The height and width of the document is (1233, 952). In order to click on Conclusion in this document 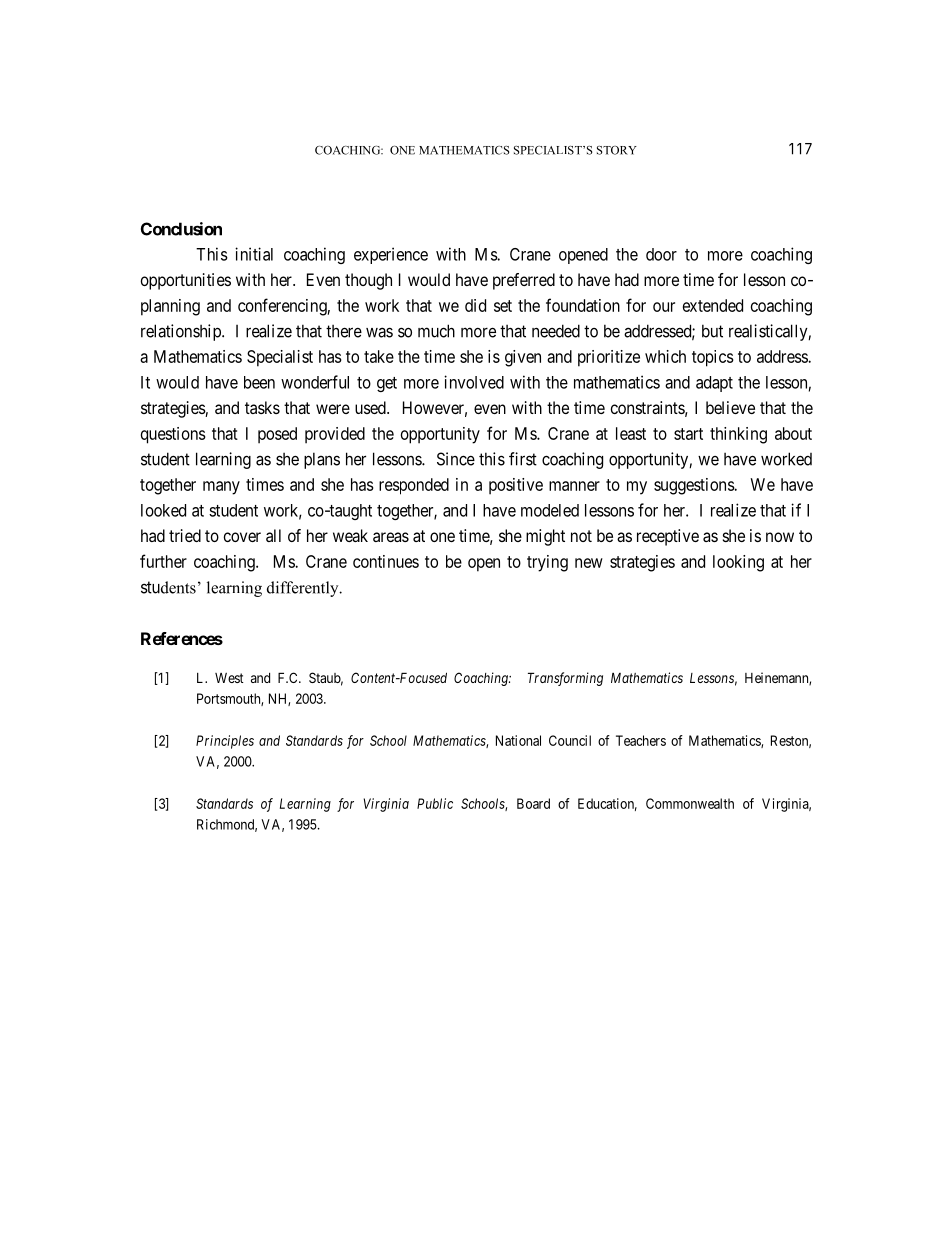, I will do `click(181, 229)`.
